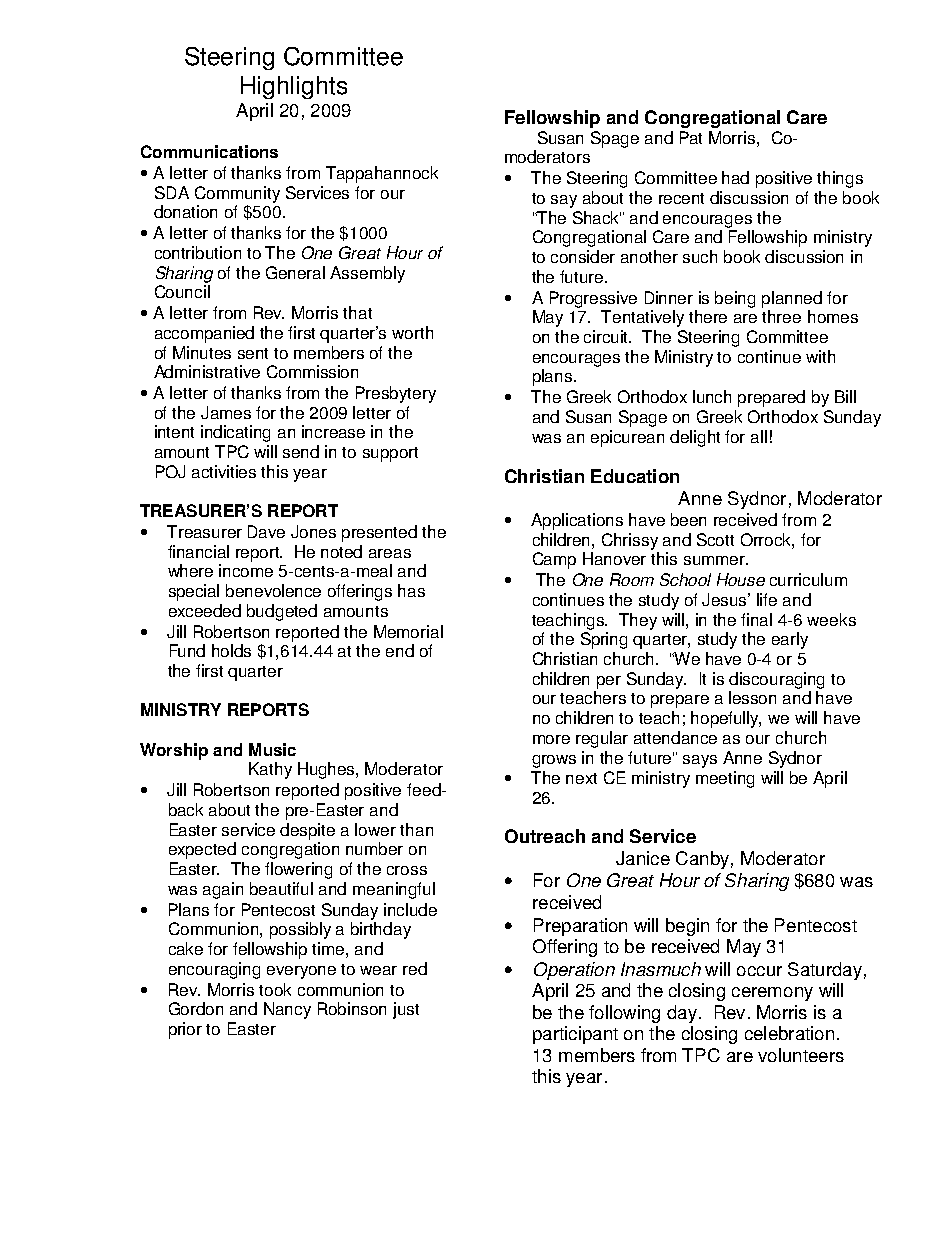 Image resolution: width=952 pixels, height=1233 pixels. Describe the element at coordinates (781, 316) in the image. I see `three` at that location.
